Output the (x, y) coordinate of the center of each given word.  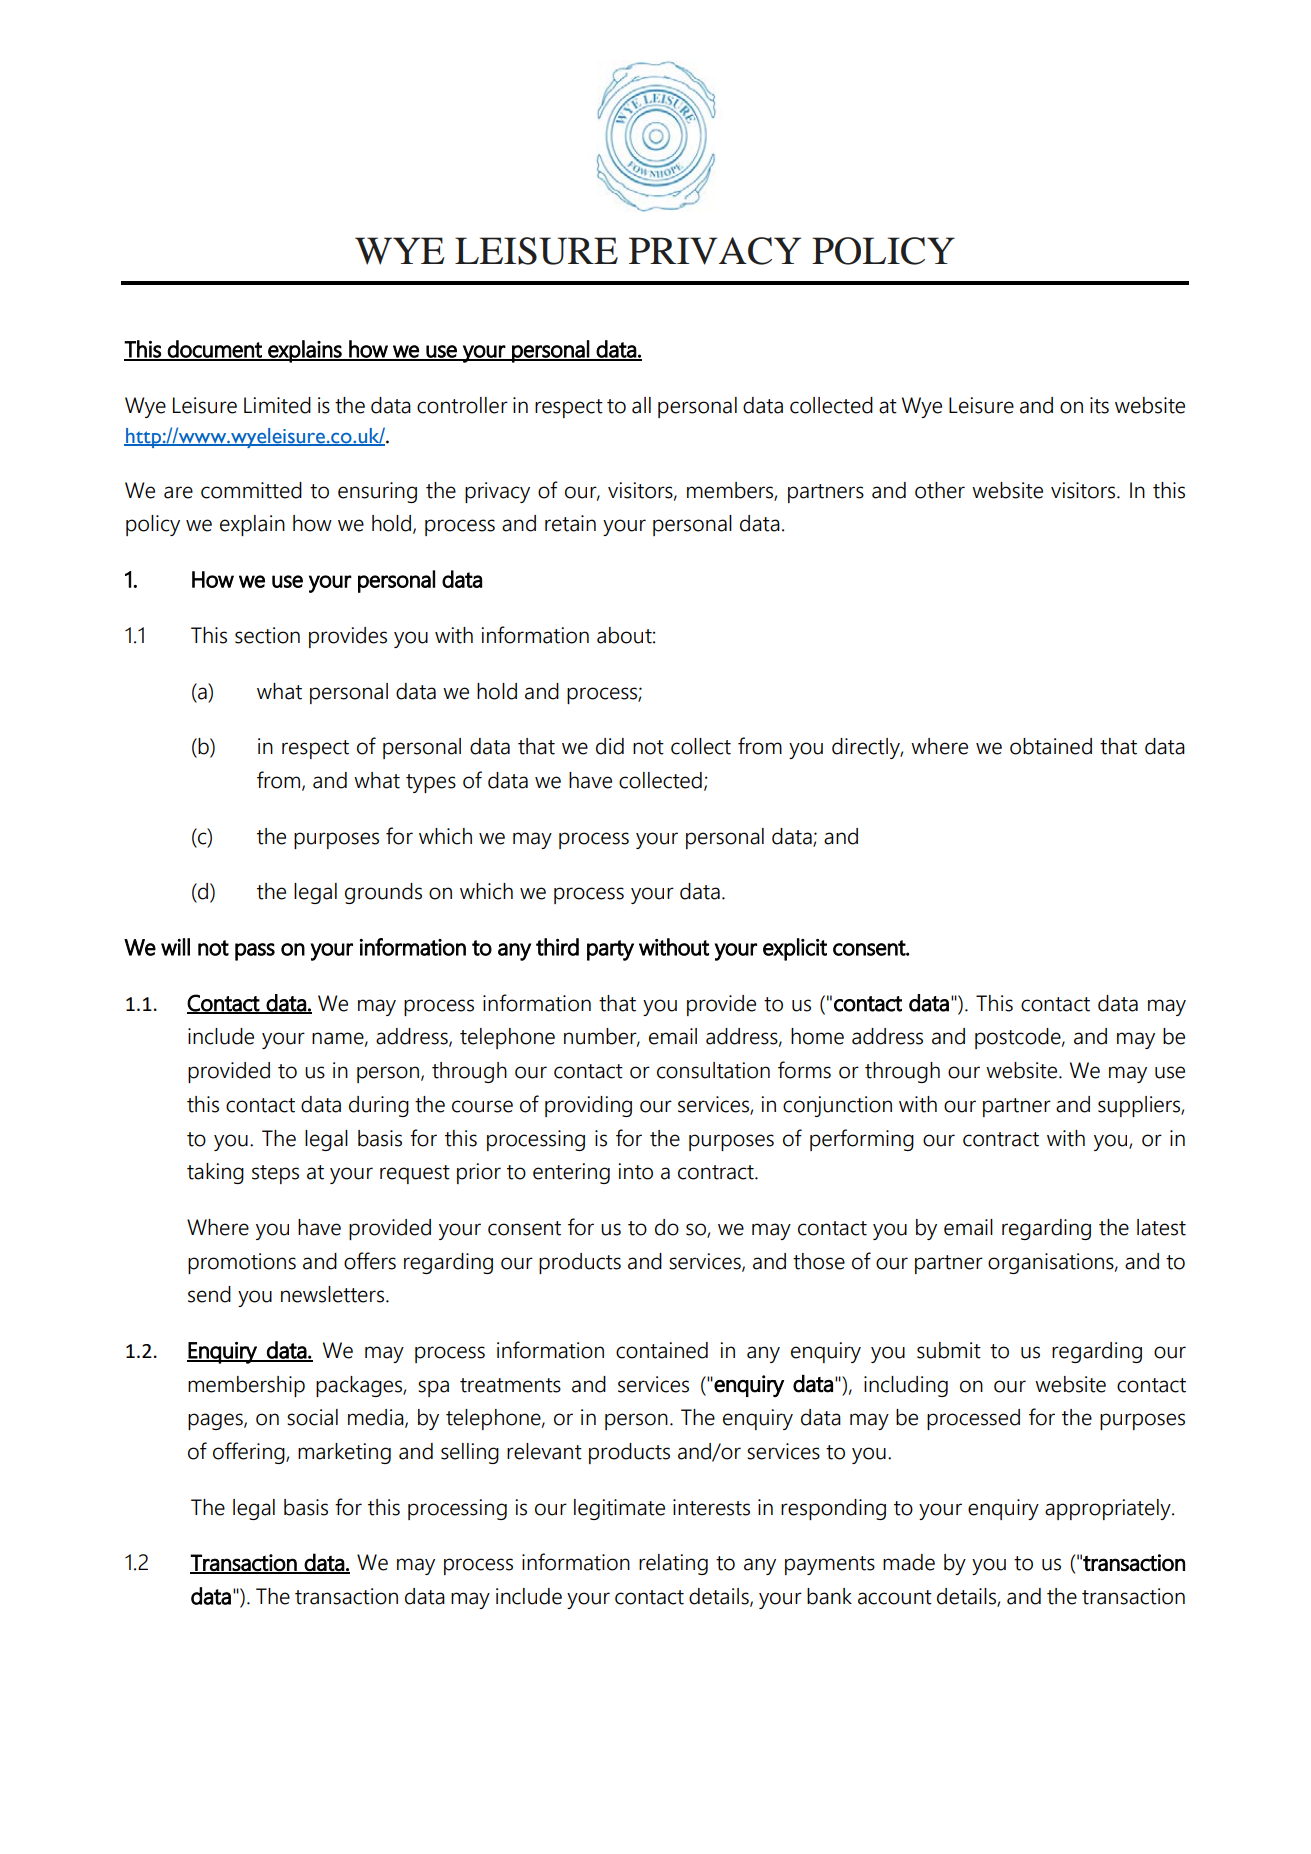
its (1099, 405)
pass (255, 952)
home (817, 1036)
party (610, 950)
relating (673, 1564)
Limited (277, 405)
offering (250, 1453)
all (641, 405)
